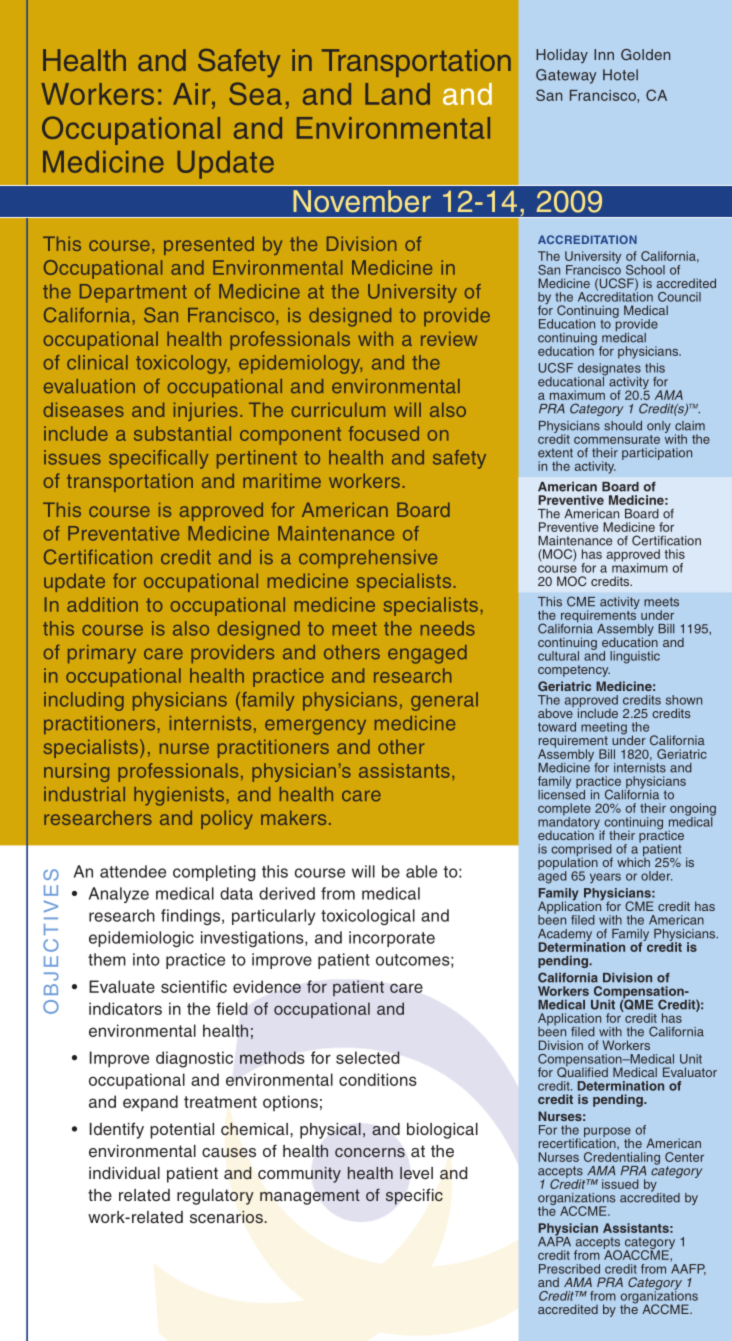 This screenshot has width=732, height=1341. I want to click on Hotel, so click(620, 75).
